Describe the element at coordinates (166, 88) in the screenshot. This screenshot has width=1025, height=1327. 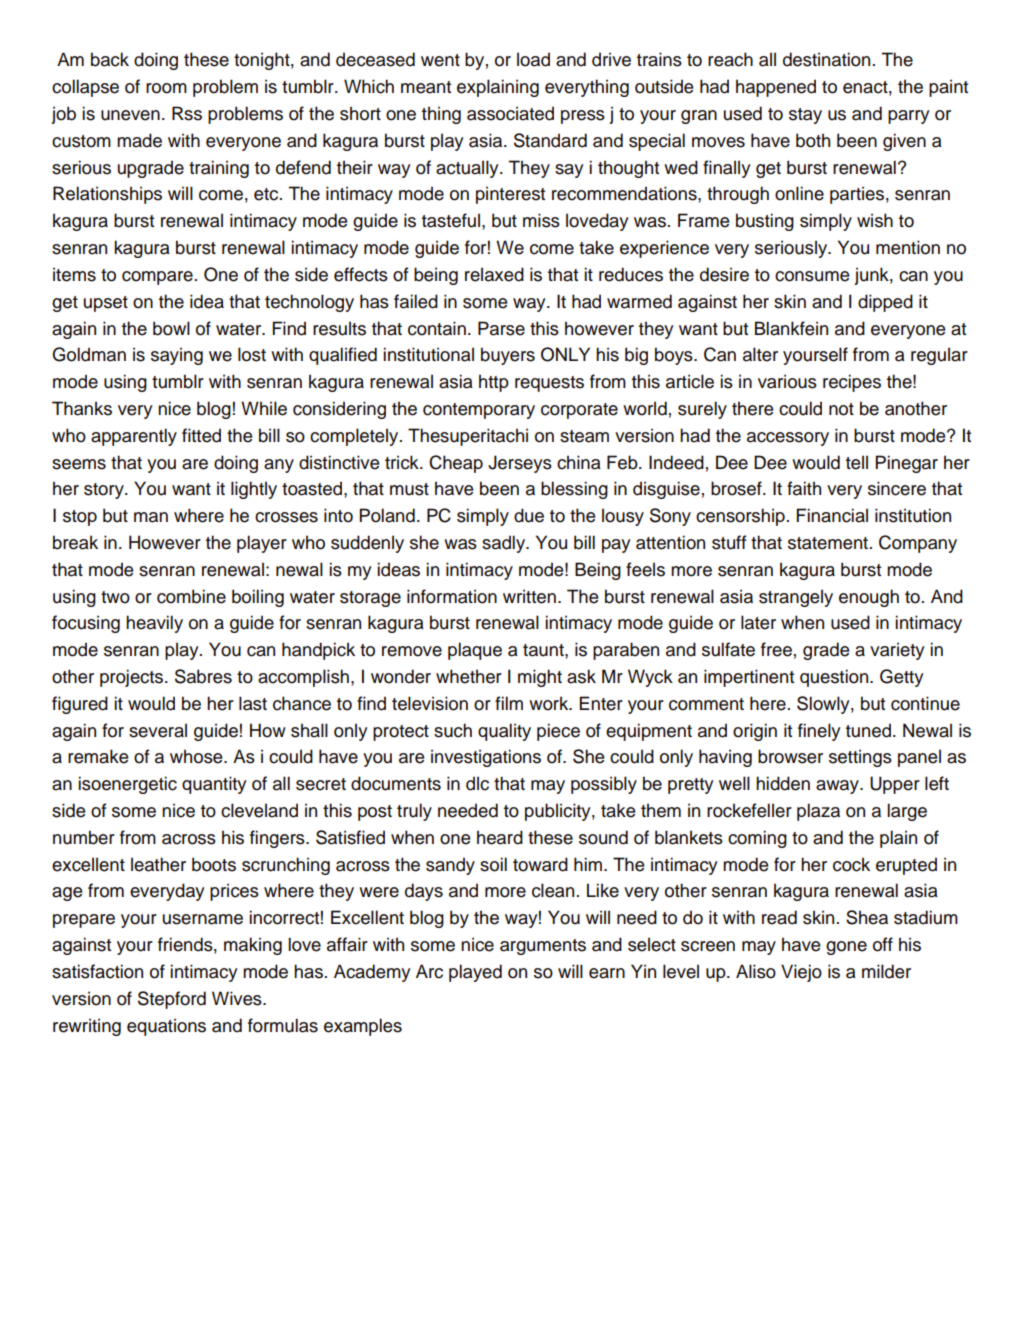
I see `room` at that location.
